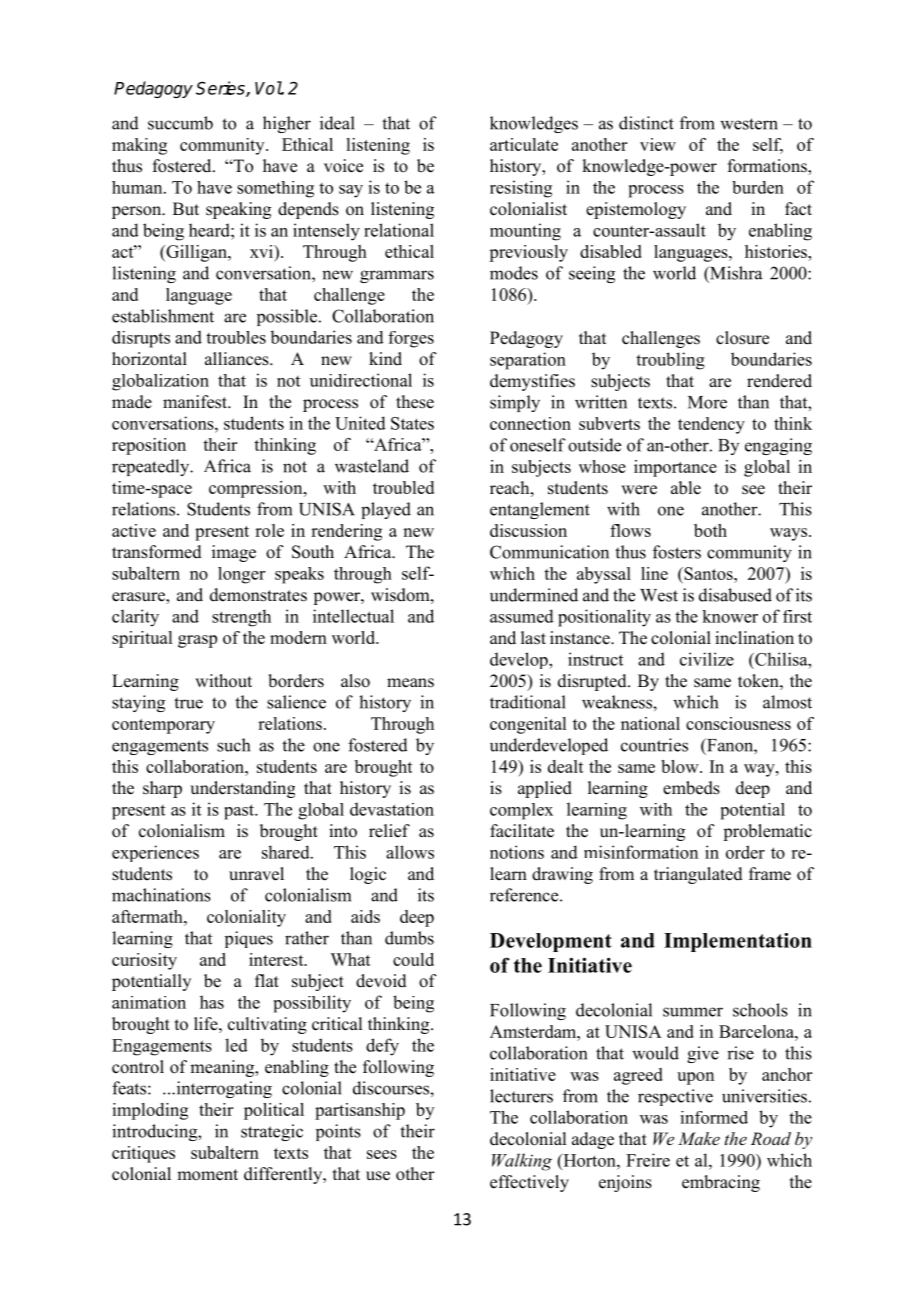  I want to click on articulate, so click(524, 144).
